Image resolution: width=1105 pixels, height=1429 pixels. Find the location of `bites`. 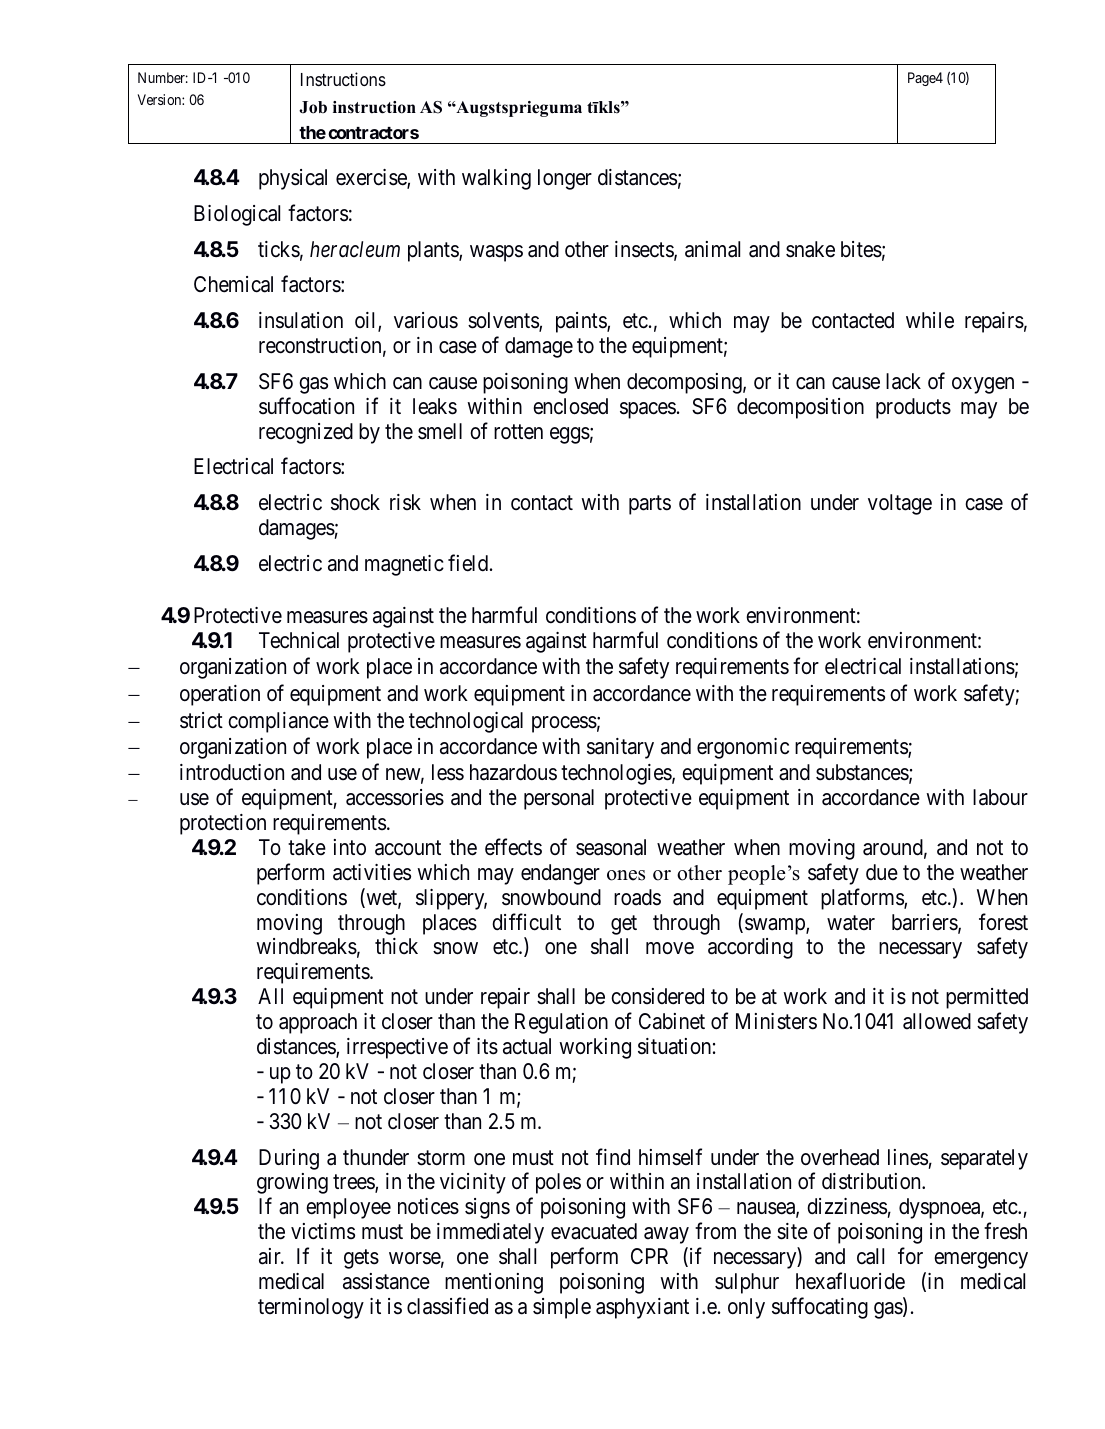

bites is located at coordinates (861, 249).
